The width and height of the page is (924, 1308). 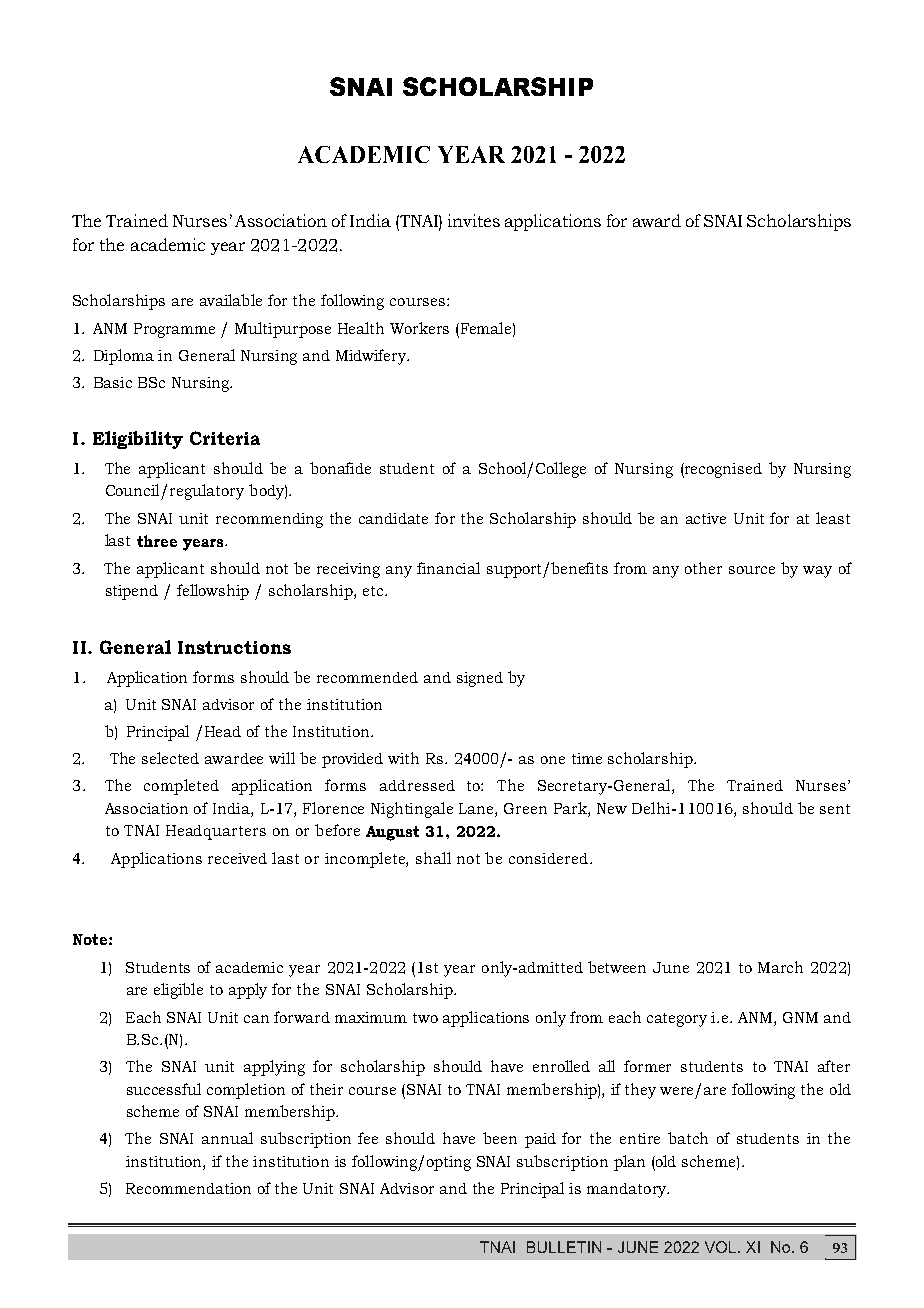 I want to click on sent, so click(x=835, y=809).
